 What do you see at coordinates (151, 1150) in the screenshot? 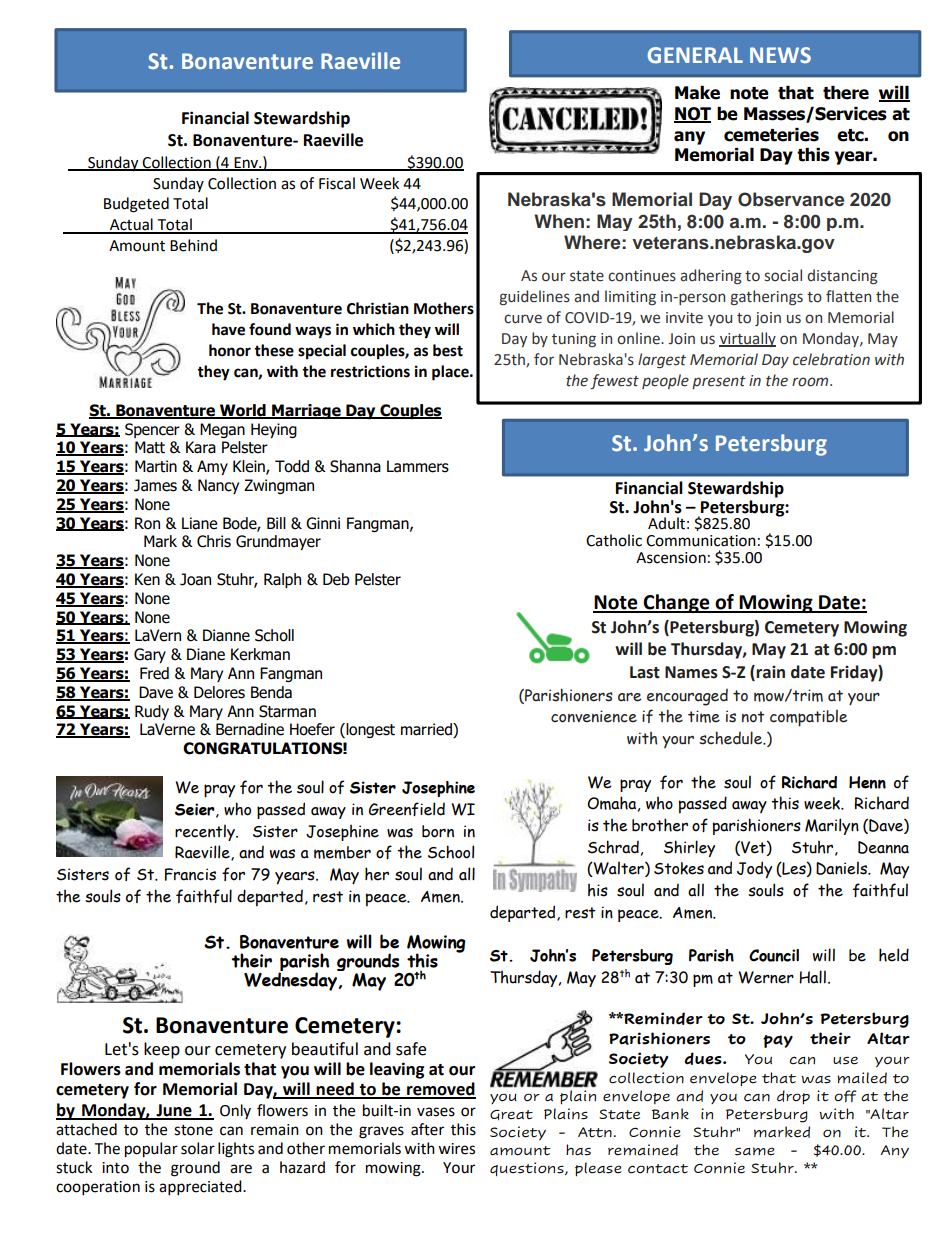
I see `popular` at bounding box center [151, 1150].
